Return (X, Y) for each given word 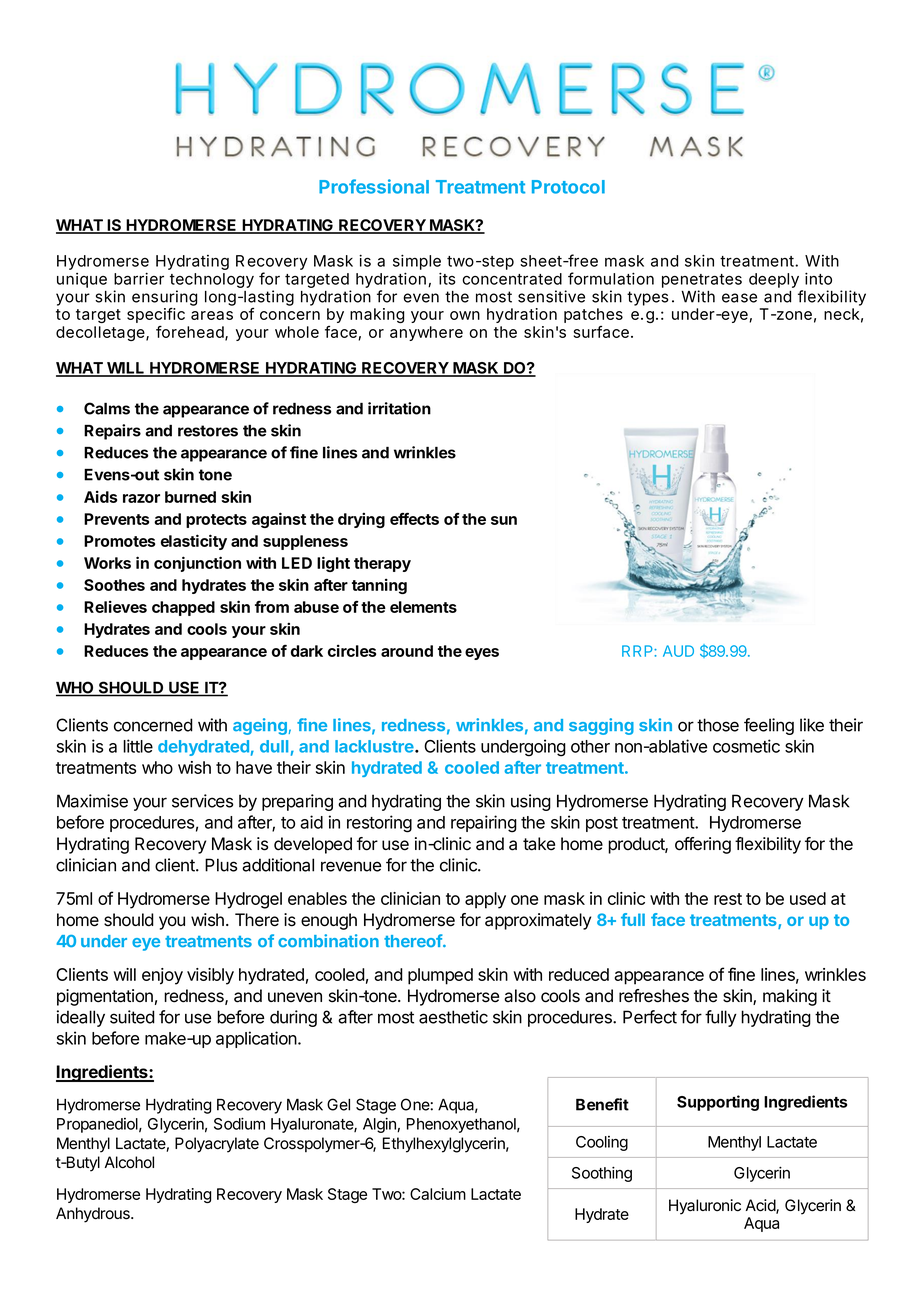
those (718, 725)
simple (417, 262)
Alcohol (129, 1162)
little (138, 746)
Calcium (438, 1194)
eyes (482, 654)
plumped (440, 976)
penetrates (702, 281)
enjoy (162, 976)
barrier (139, 278)
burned (190, 497)
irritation (399, 408)
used (808, 898)
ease (739, 298)
